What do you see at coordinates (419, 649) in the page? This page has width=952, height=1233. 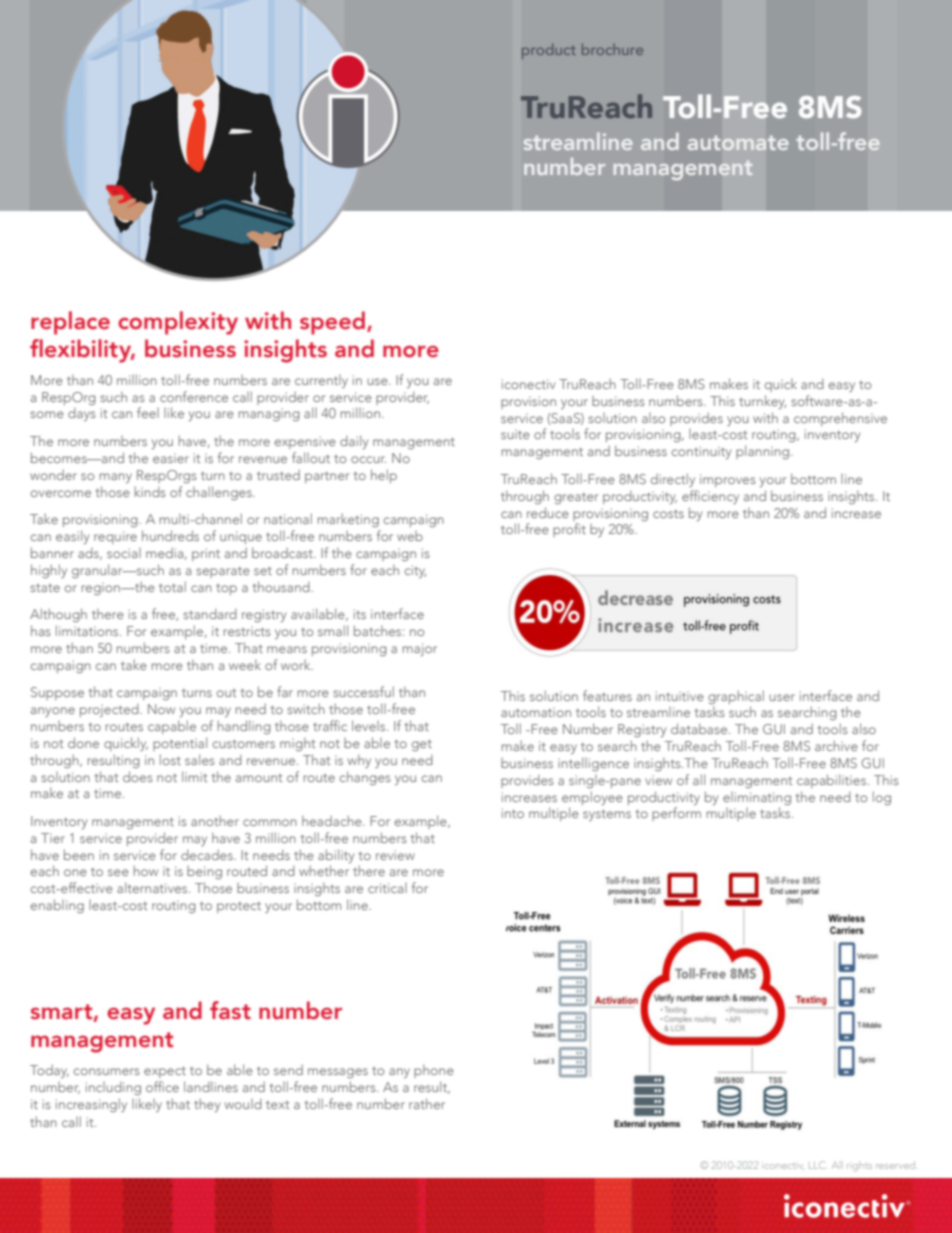 I see `major` at bounding box center [419, 649].
